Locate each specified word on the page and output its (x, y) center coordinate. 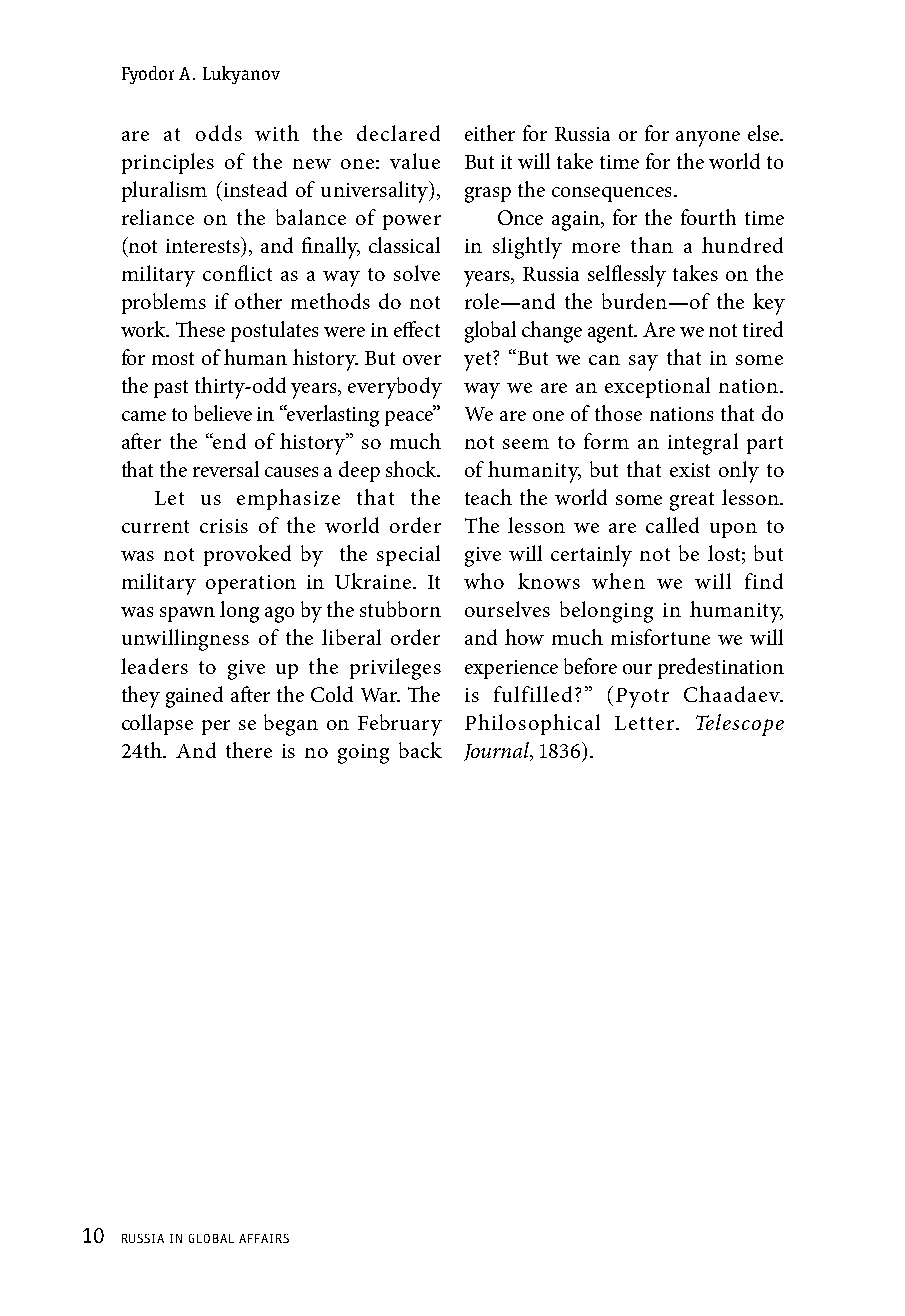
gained (194, 697)
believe (223, 413)
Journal (497, 751)
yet (479, 361)
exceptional (657, 387)
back (420, 750)
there (249, 750)
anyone (708, 139)
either (490, 133)
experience (511, 669)
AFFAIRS (264, 1238)
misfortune (660, 637)
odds (219, 133)
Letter (646, 723)
